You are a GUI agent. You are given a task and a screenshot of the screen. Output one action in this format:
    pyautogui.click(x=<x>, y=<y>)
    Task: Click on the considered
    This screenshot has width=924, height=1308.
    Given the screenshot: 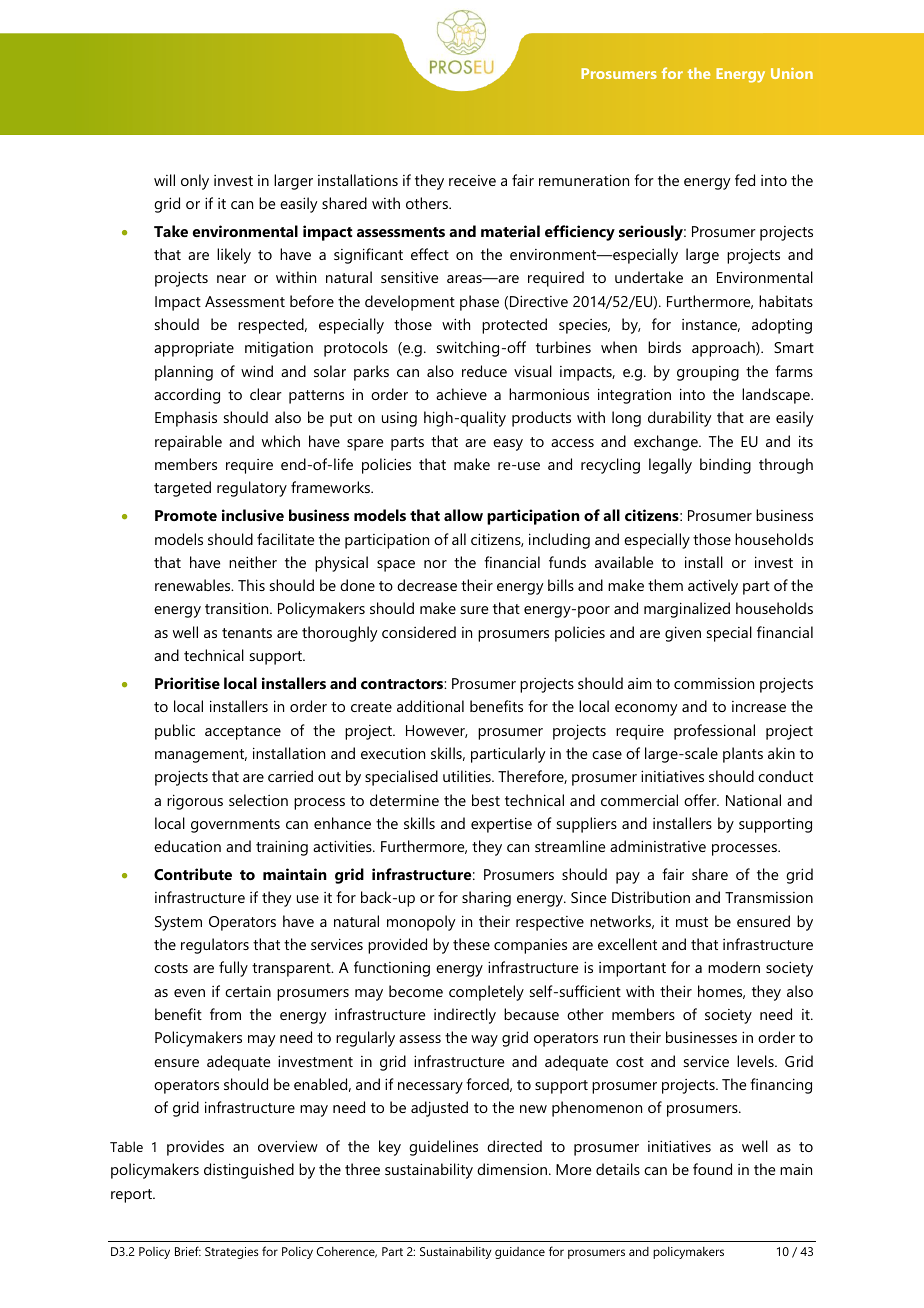 What is the action you would take?
    pyautogui.click(x=419, y=632)
